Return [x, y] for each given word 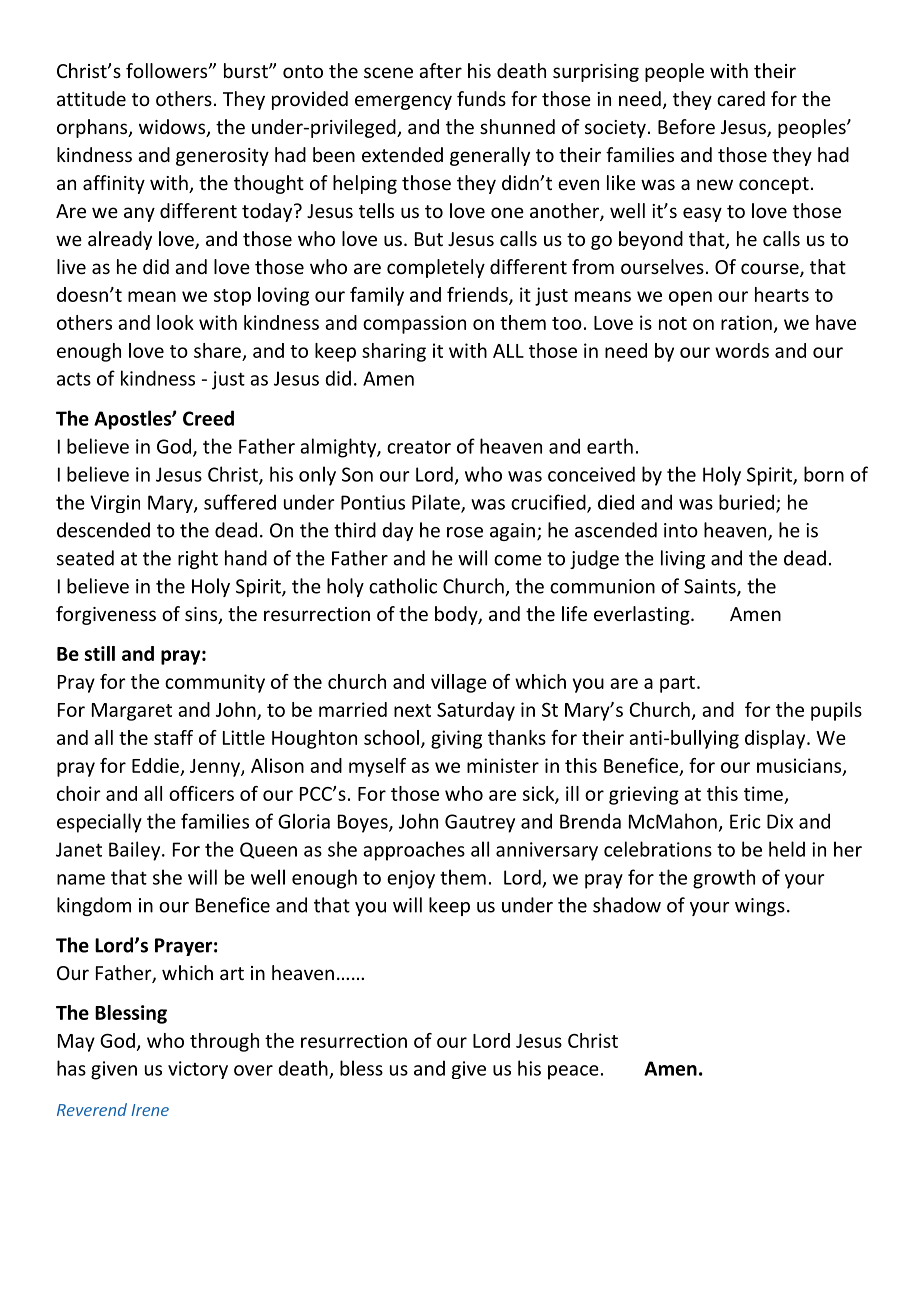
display [776, 739]
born [824, 474]
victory [198, 1070]
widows [173, 128]
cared [741, 98]
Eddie [155, 765]
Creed [208, 418]
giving [456, 739]
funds [481, 98]
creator [419, 447]
